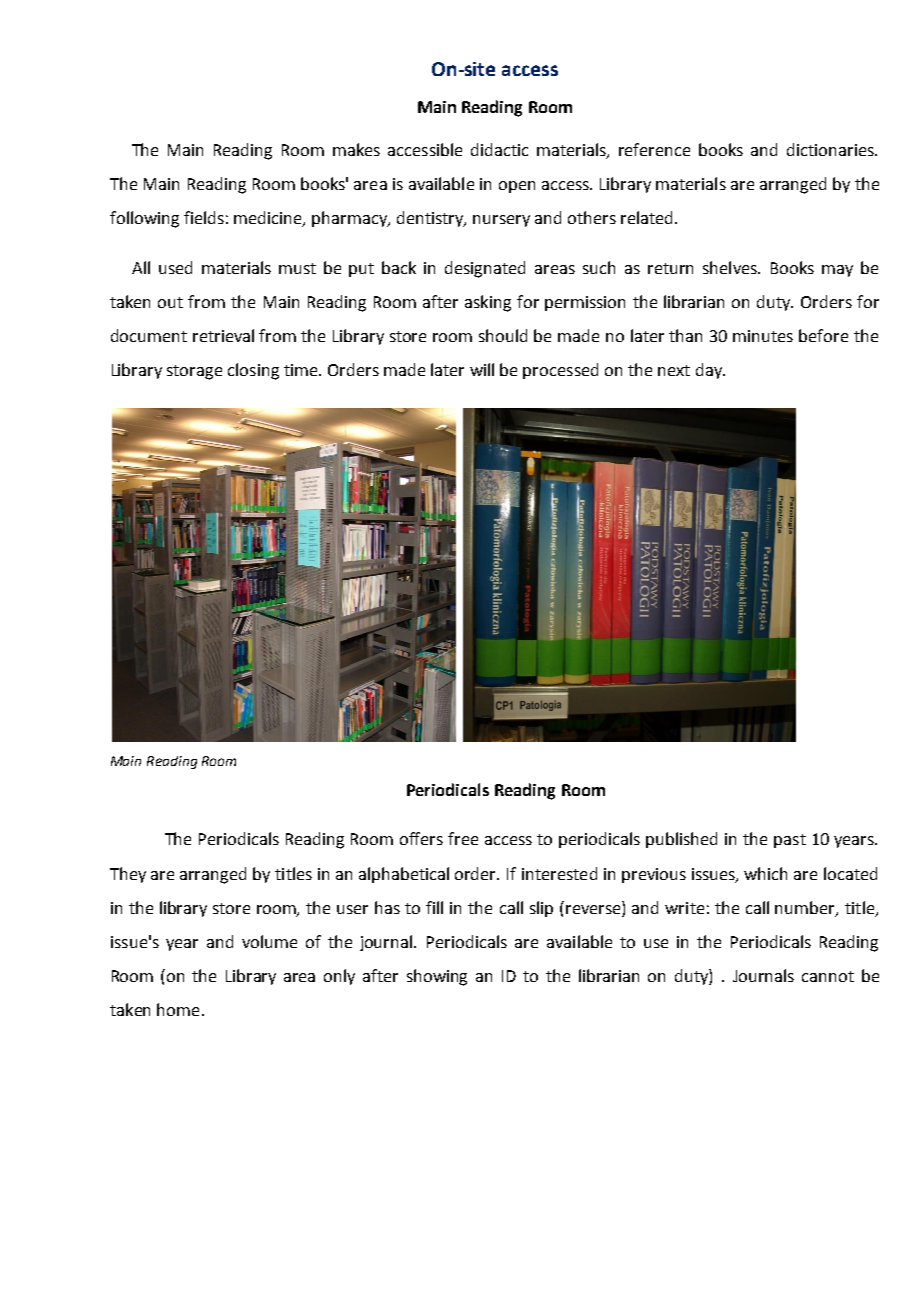 This page has width=924, height=1308. What do you see at coordinates (482, 369) in the page?
I see `will` at bounding box center [482, 369].
